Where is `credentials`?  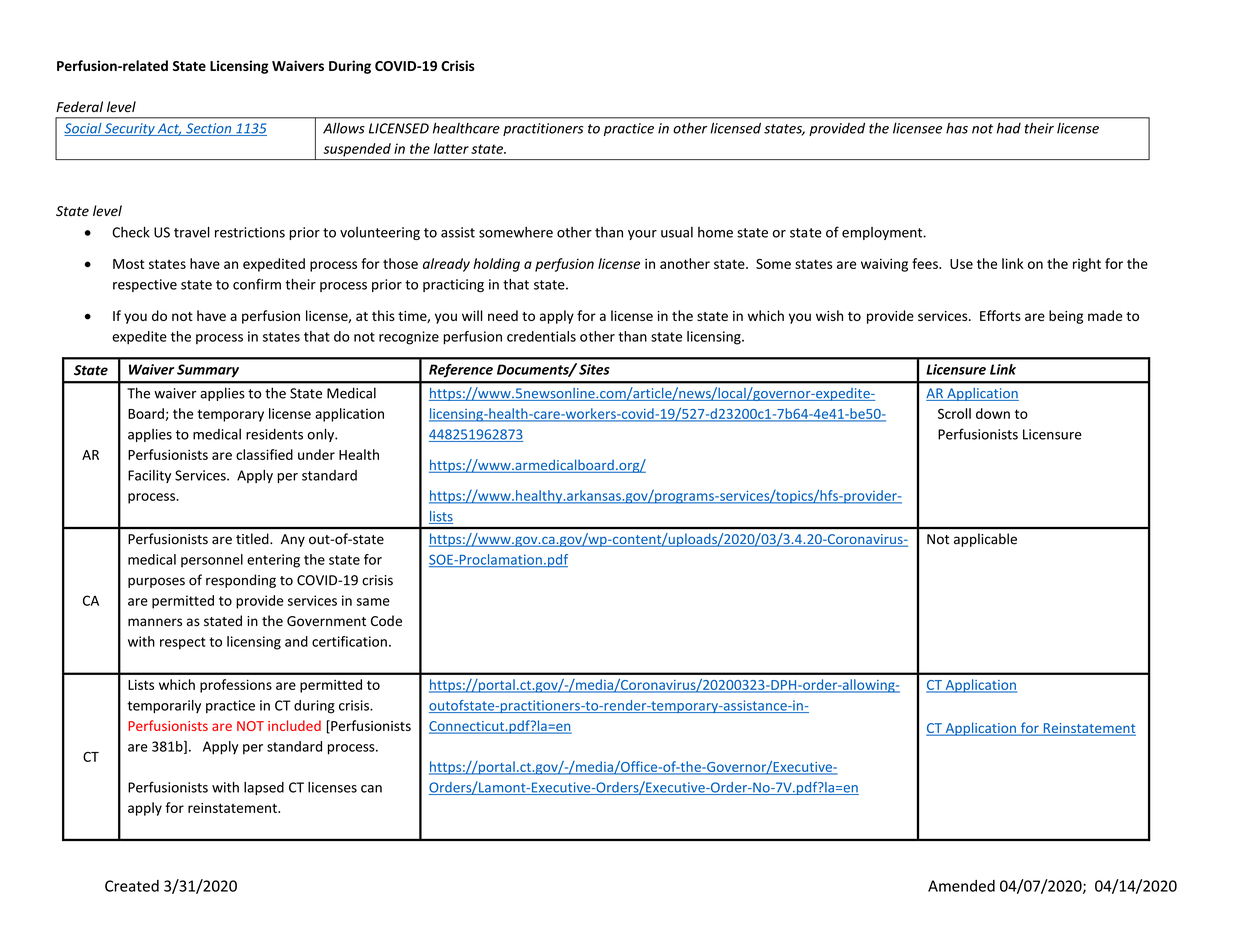 credentials is located at coordinates (541, 336).
